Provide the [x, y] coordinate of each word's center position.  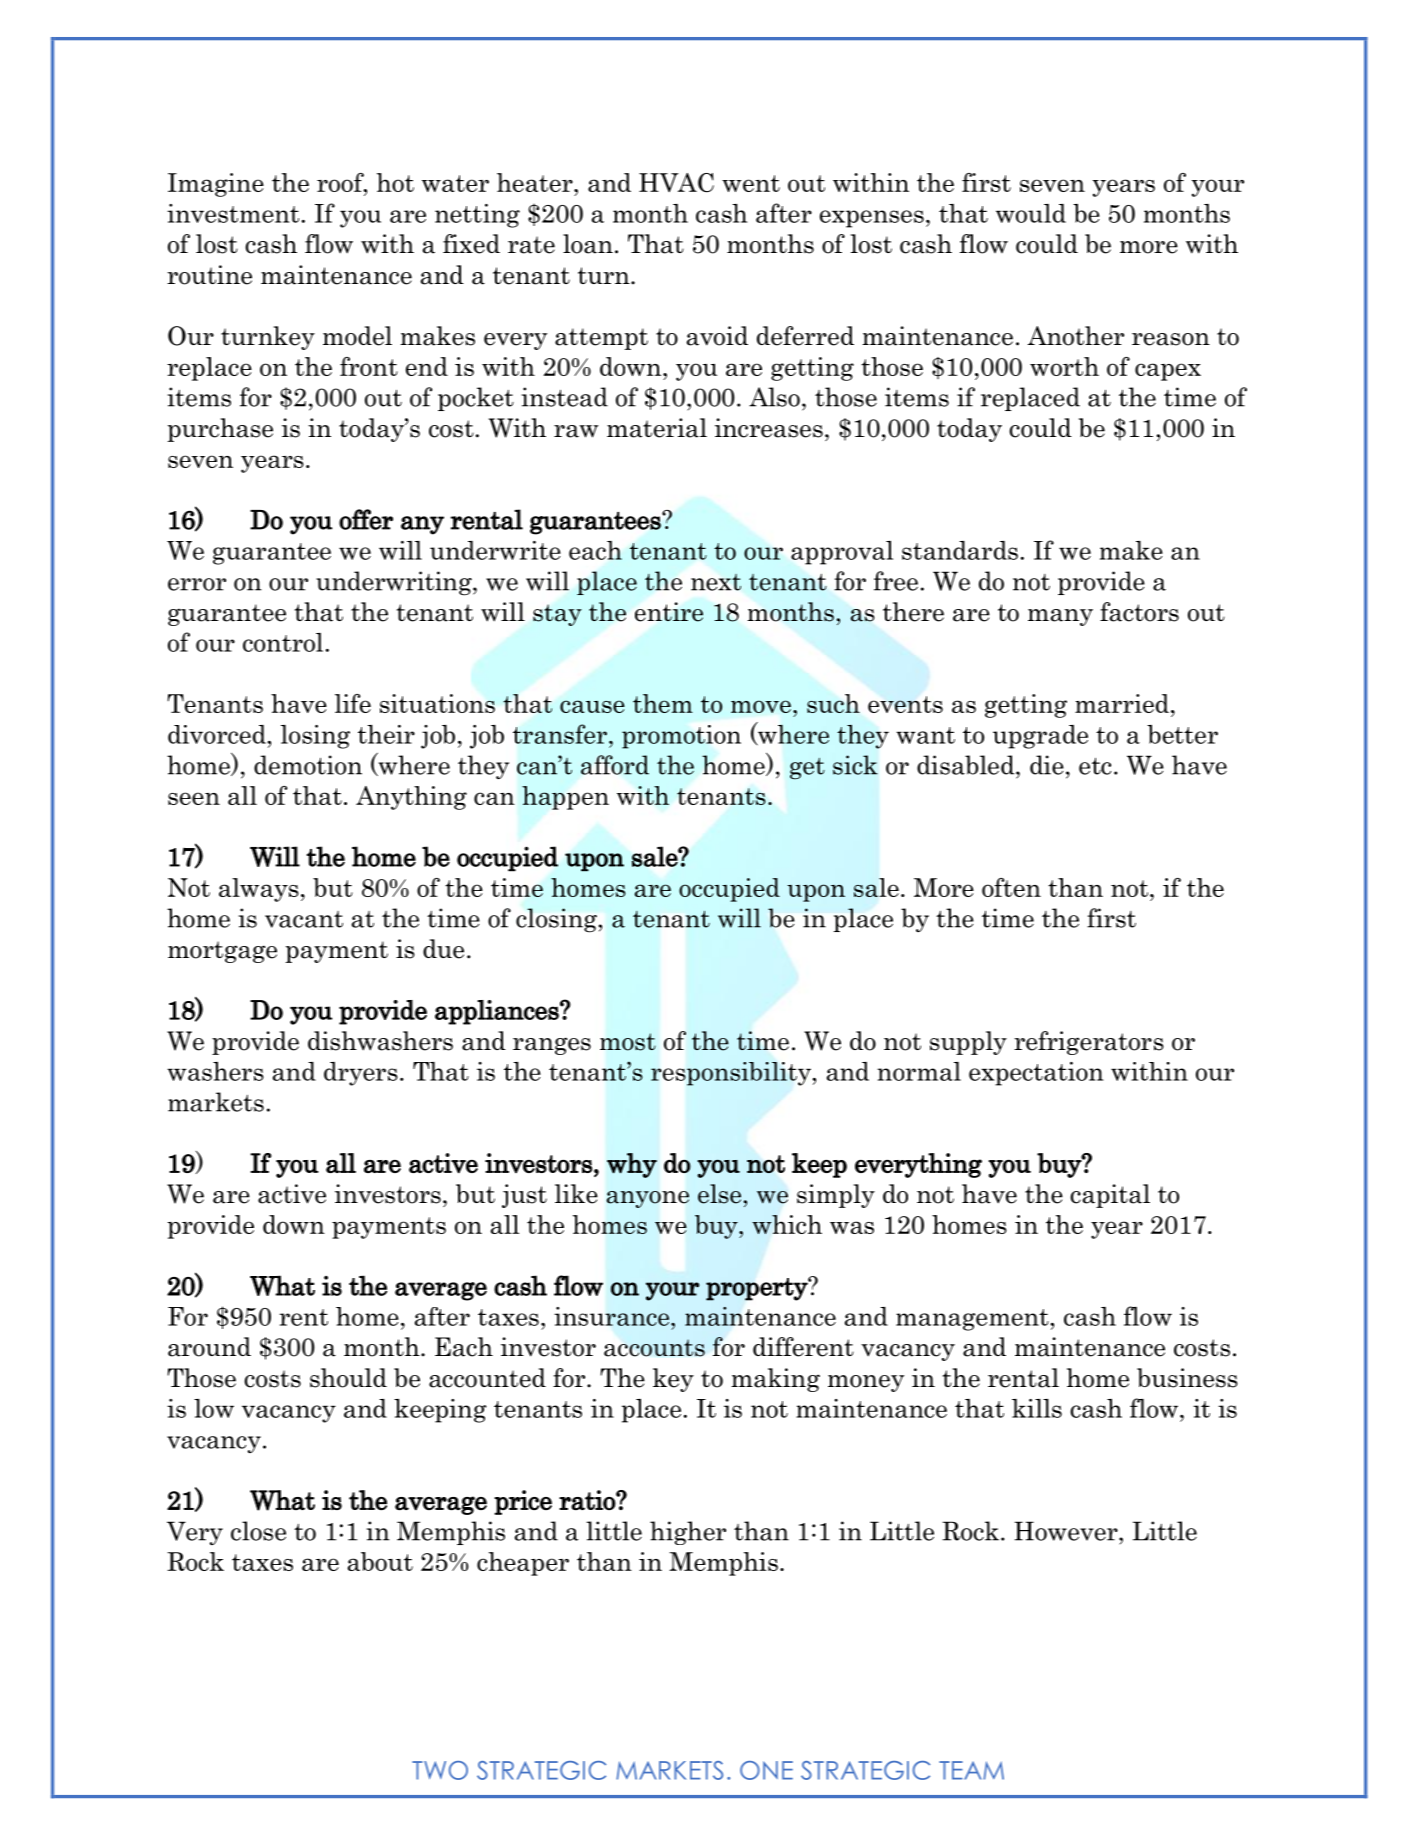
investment [233, 213]
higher [688, 1533]
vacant [304, 919]
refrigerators [1089, 1043]
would [1031, 213]
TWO [440, 1770]
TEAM [971, 1770]
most [628, 1042]
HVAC [676, 183]
